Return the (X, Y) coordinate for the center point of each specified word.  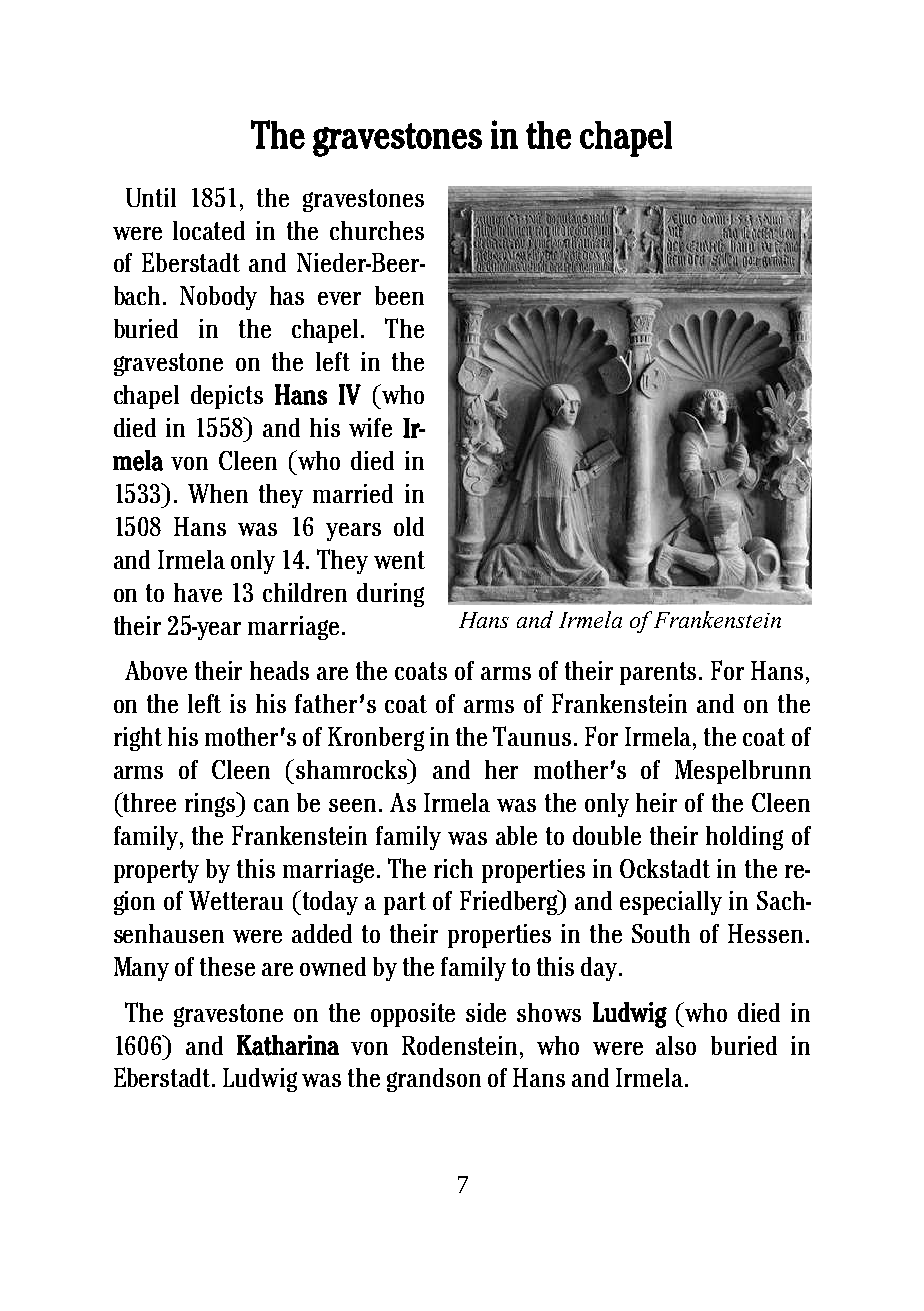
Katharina (288, 1045)
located (209, 230)
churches (377, 230)
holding (744, 838)
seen (352, 805)
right (138, 739)
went (399, 560)
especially (671, 903)
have (198, 592)
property (156, 871)
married (353, 493)
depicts (227, 397)
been (399, 295)
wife (370, 427)
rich (453, 868)
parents (658, 673)
